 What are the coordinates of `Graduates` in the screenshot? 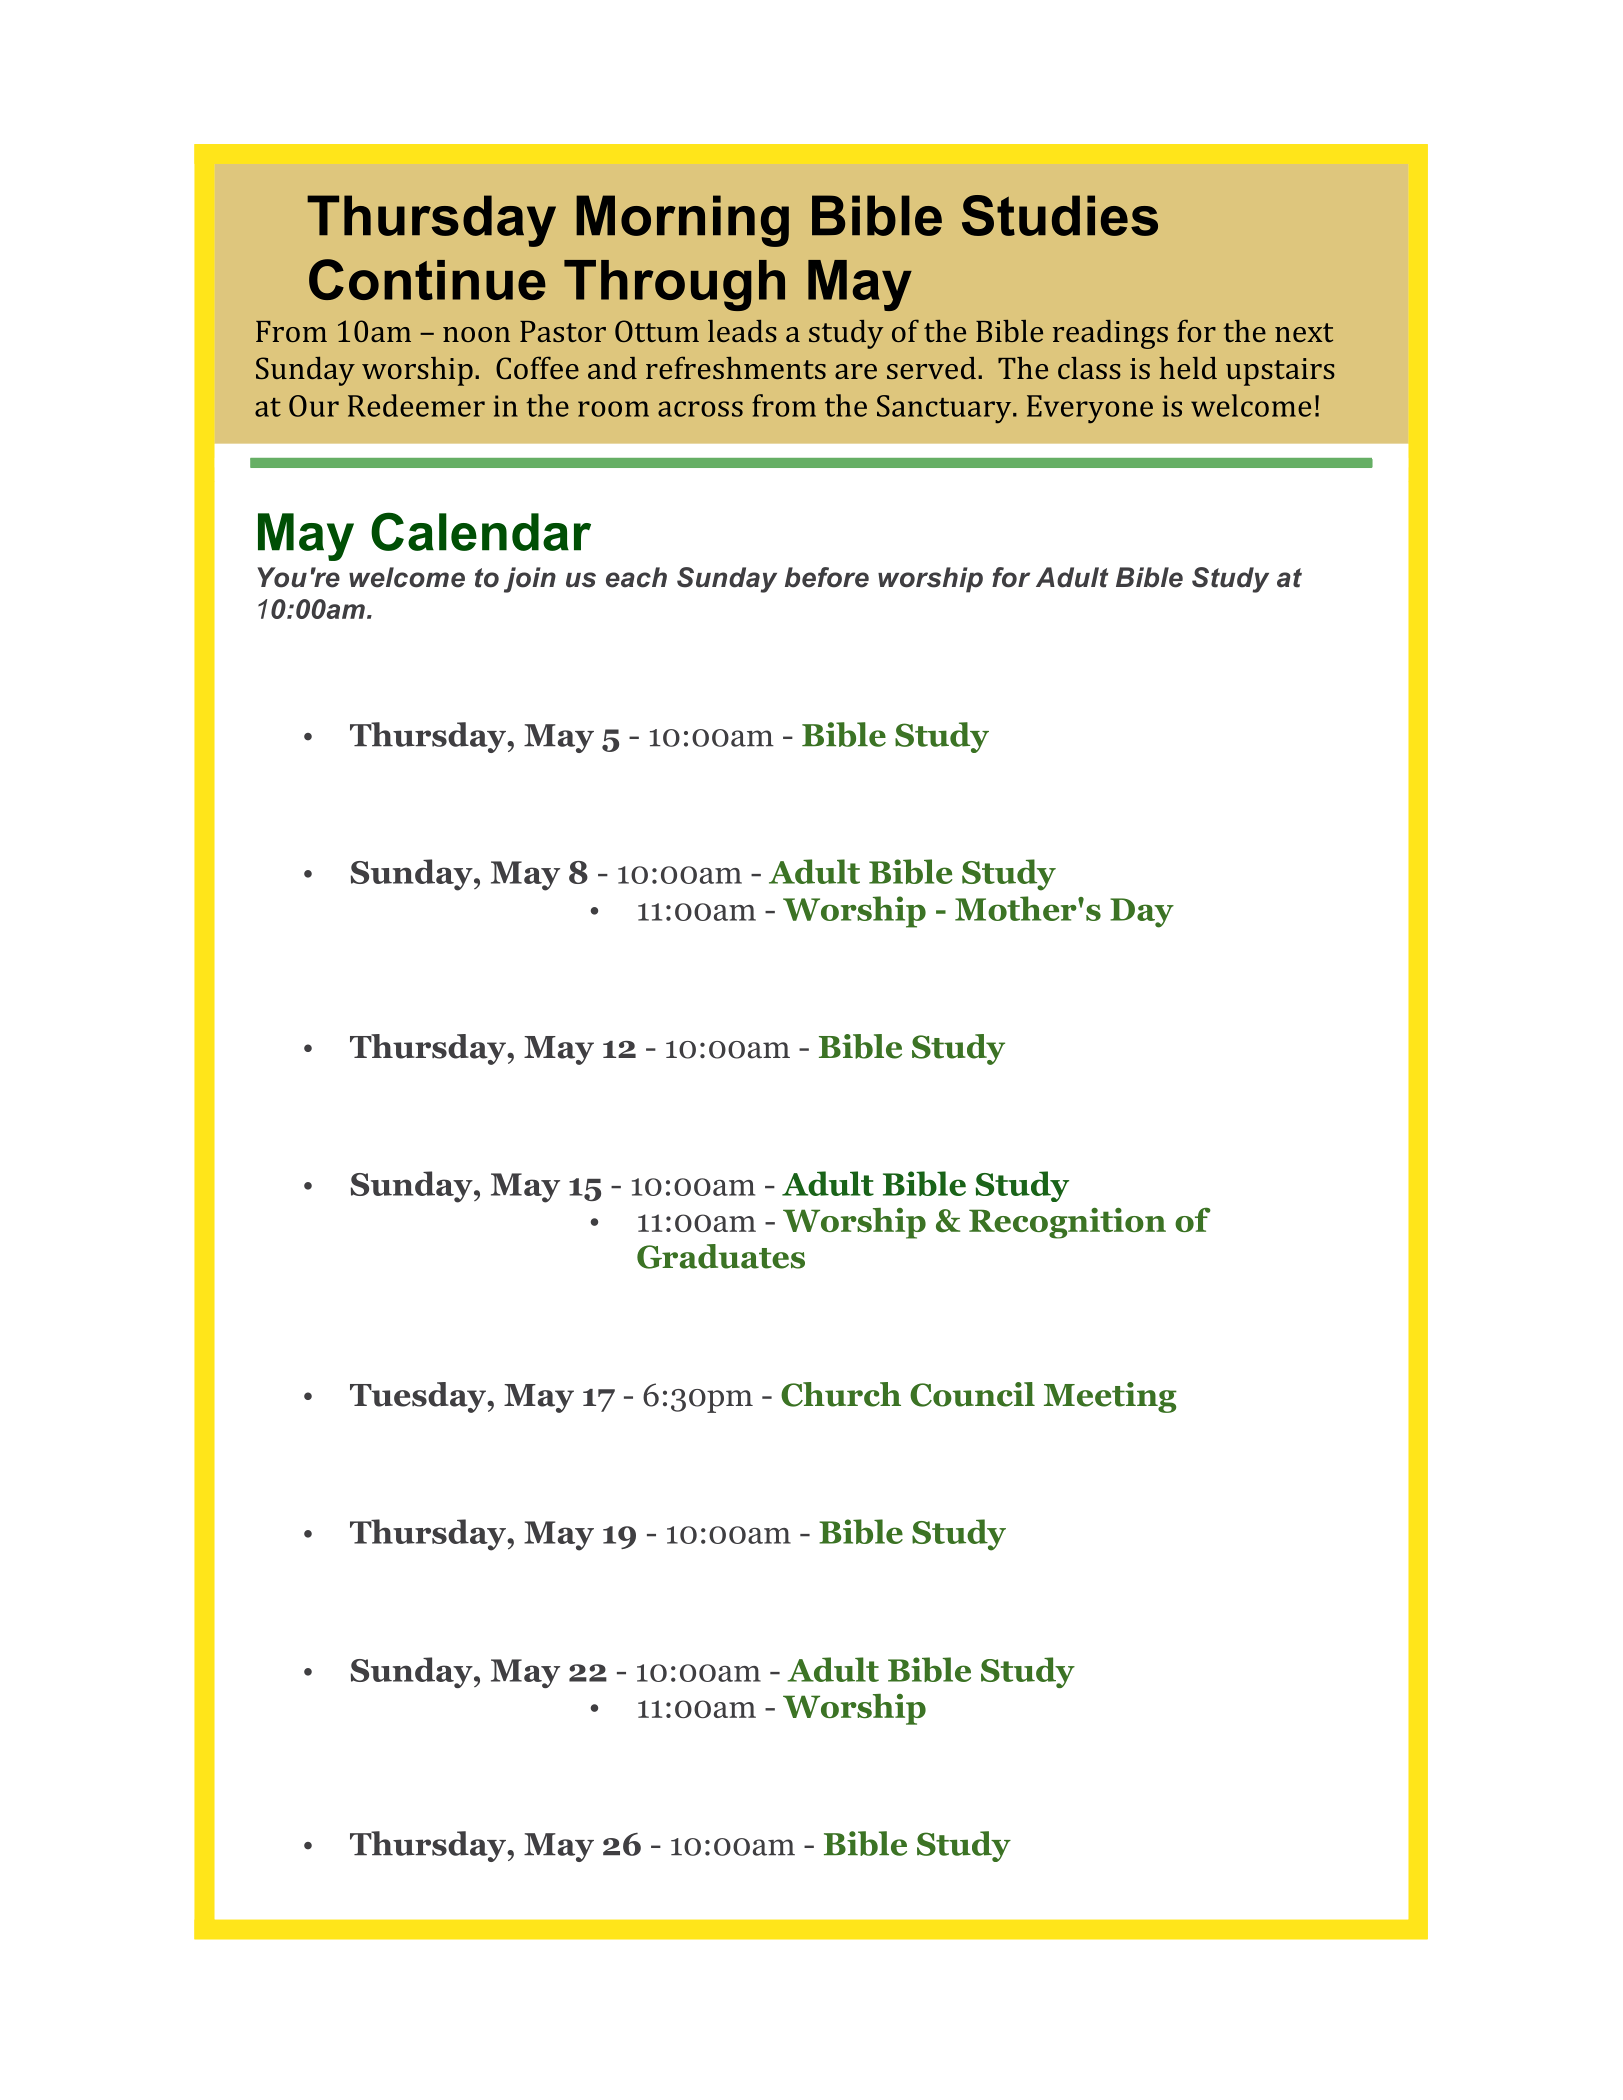 It's located at (721, 1256).
